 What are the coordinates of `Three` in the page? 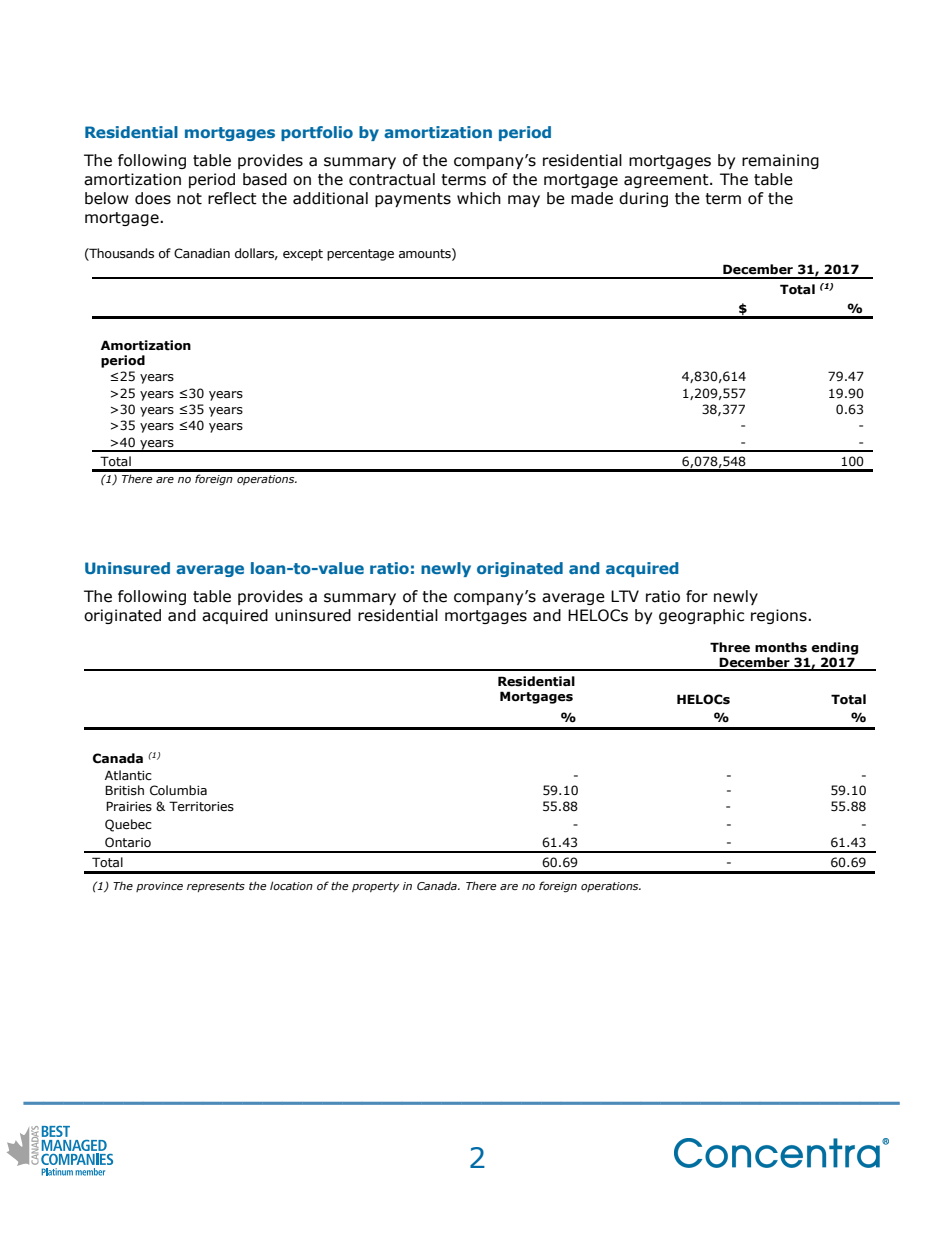 It's located at (730, 647).
